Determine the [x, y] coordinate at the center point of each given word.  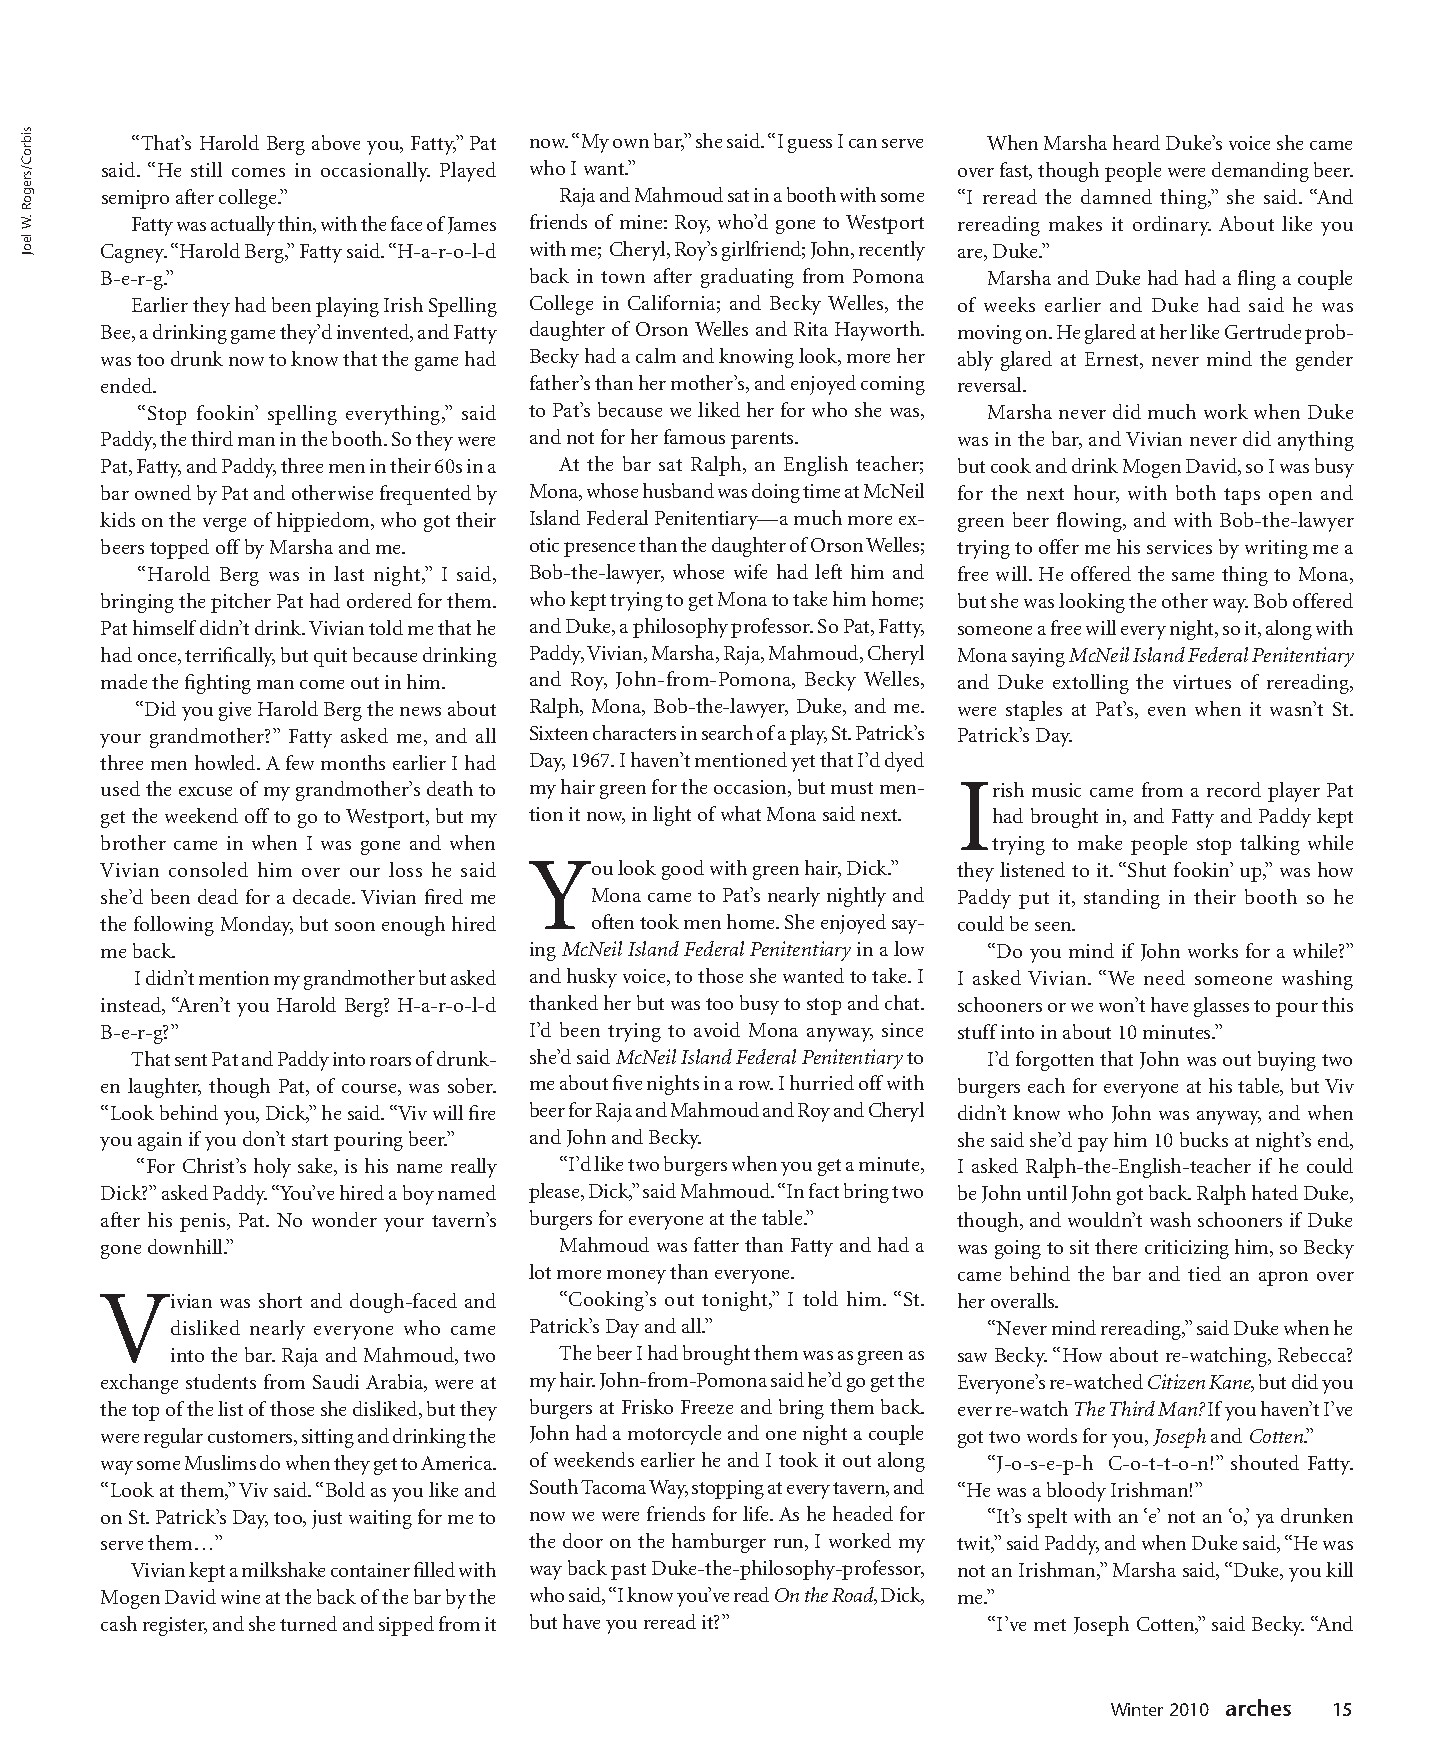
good [683, 870]
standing [1122, 899]
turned [308, 1623]
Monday [257, 926]
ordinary [1172, 226]
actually [243, 226]
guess [810, 146]
